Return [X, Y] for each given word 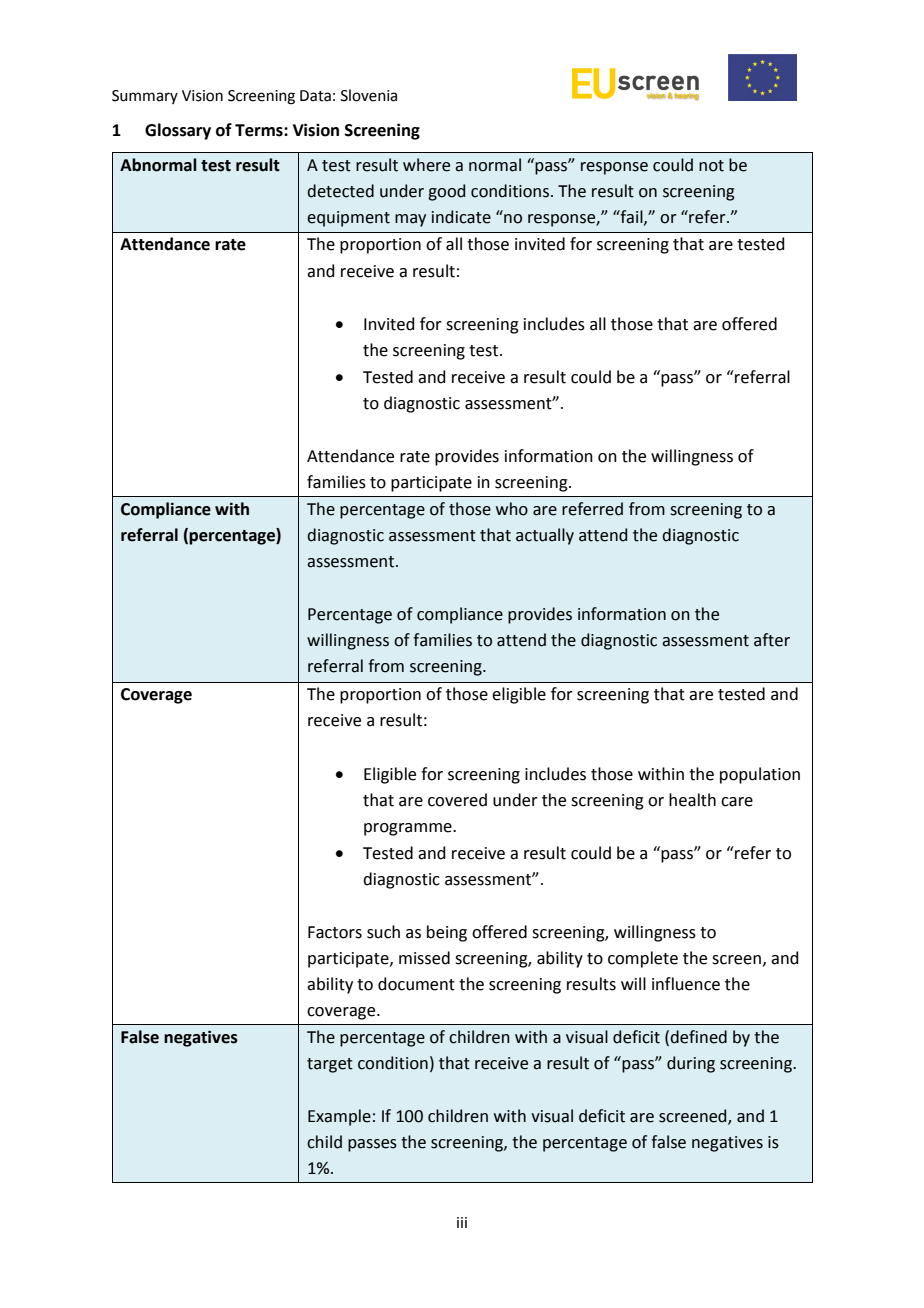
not [711, 166]
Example [339, 1117]
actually [545, 536]
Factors [335, 932]
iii [462, 1222]
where [426, 165]
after [772, 640]
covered [457, 800]
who [512, 509]
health [692, 800]
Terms [260, 130]
